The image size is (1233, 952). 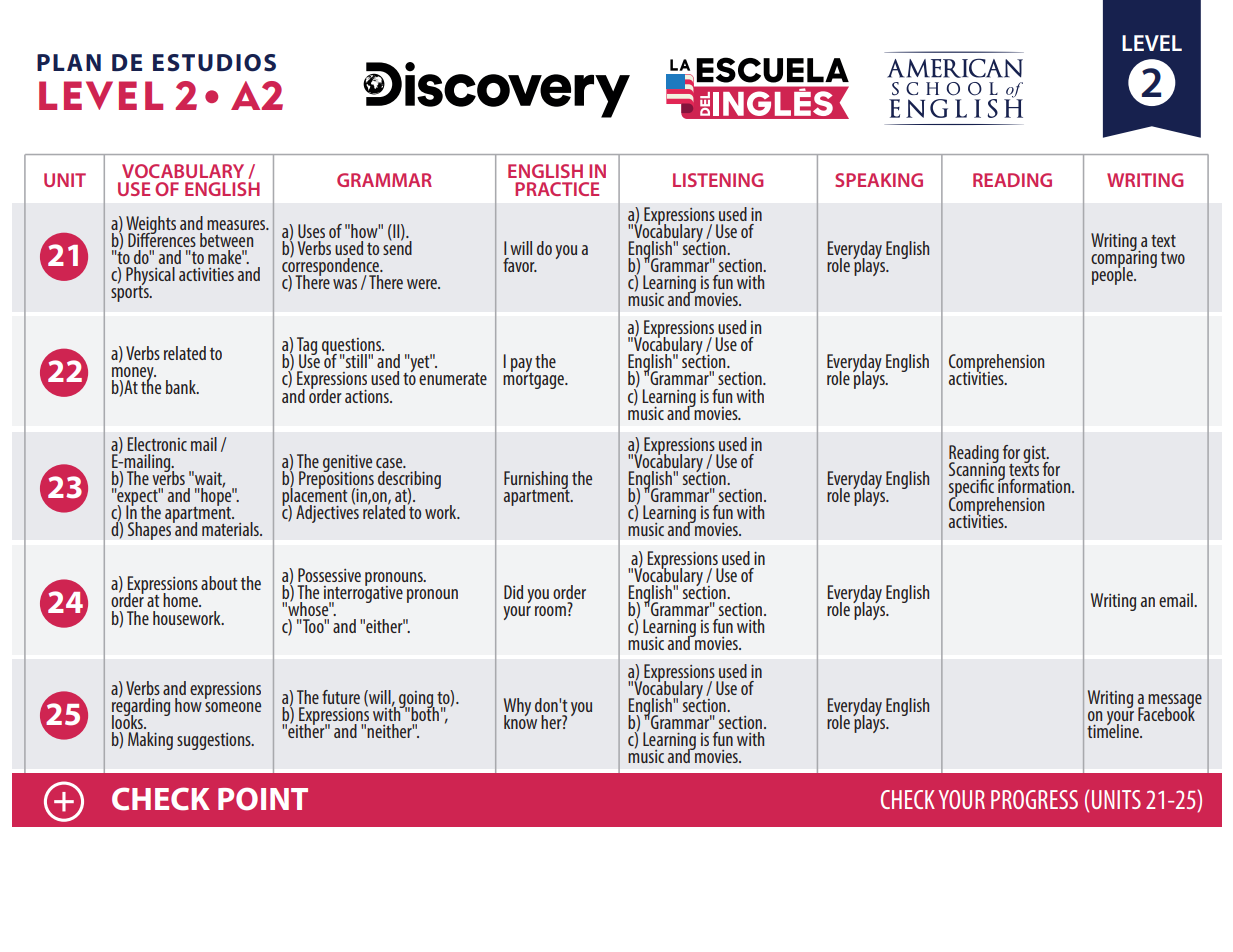 What do you see at coordinates (520, 265) in the screenshot?
I see `favor` at bounding box center [520, 265].
